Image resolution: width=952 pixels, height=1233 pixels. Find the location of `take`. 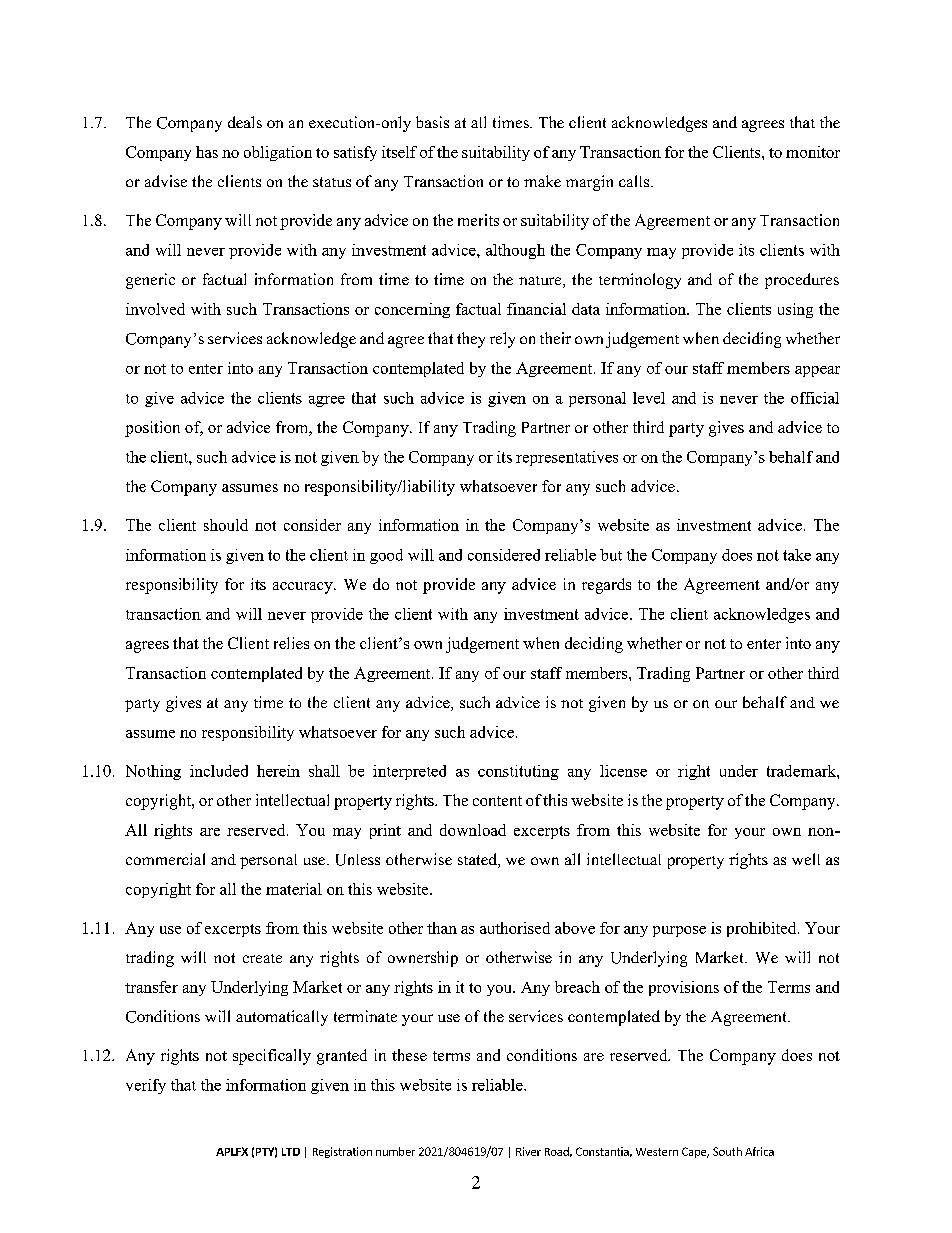

take is located at coordinates (797, 555).
